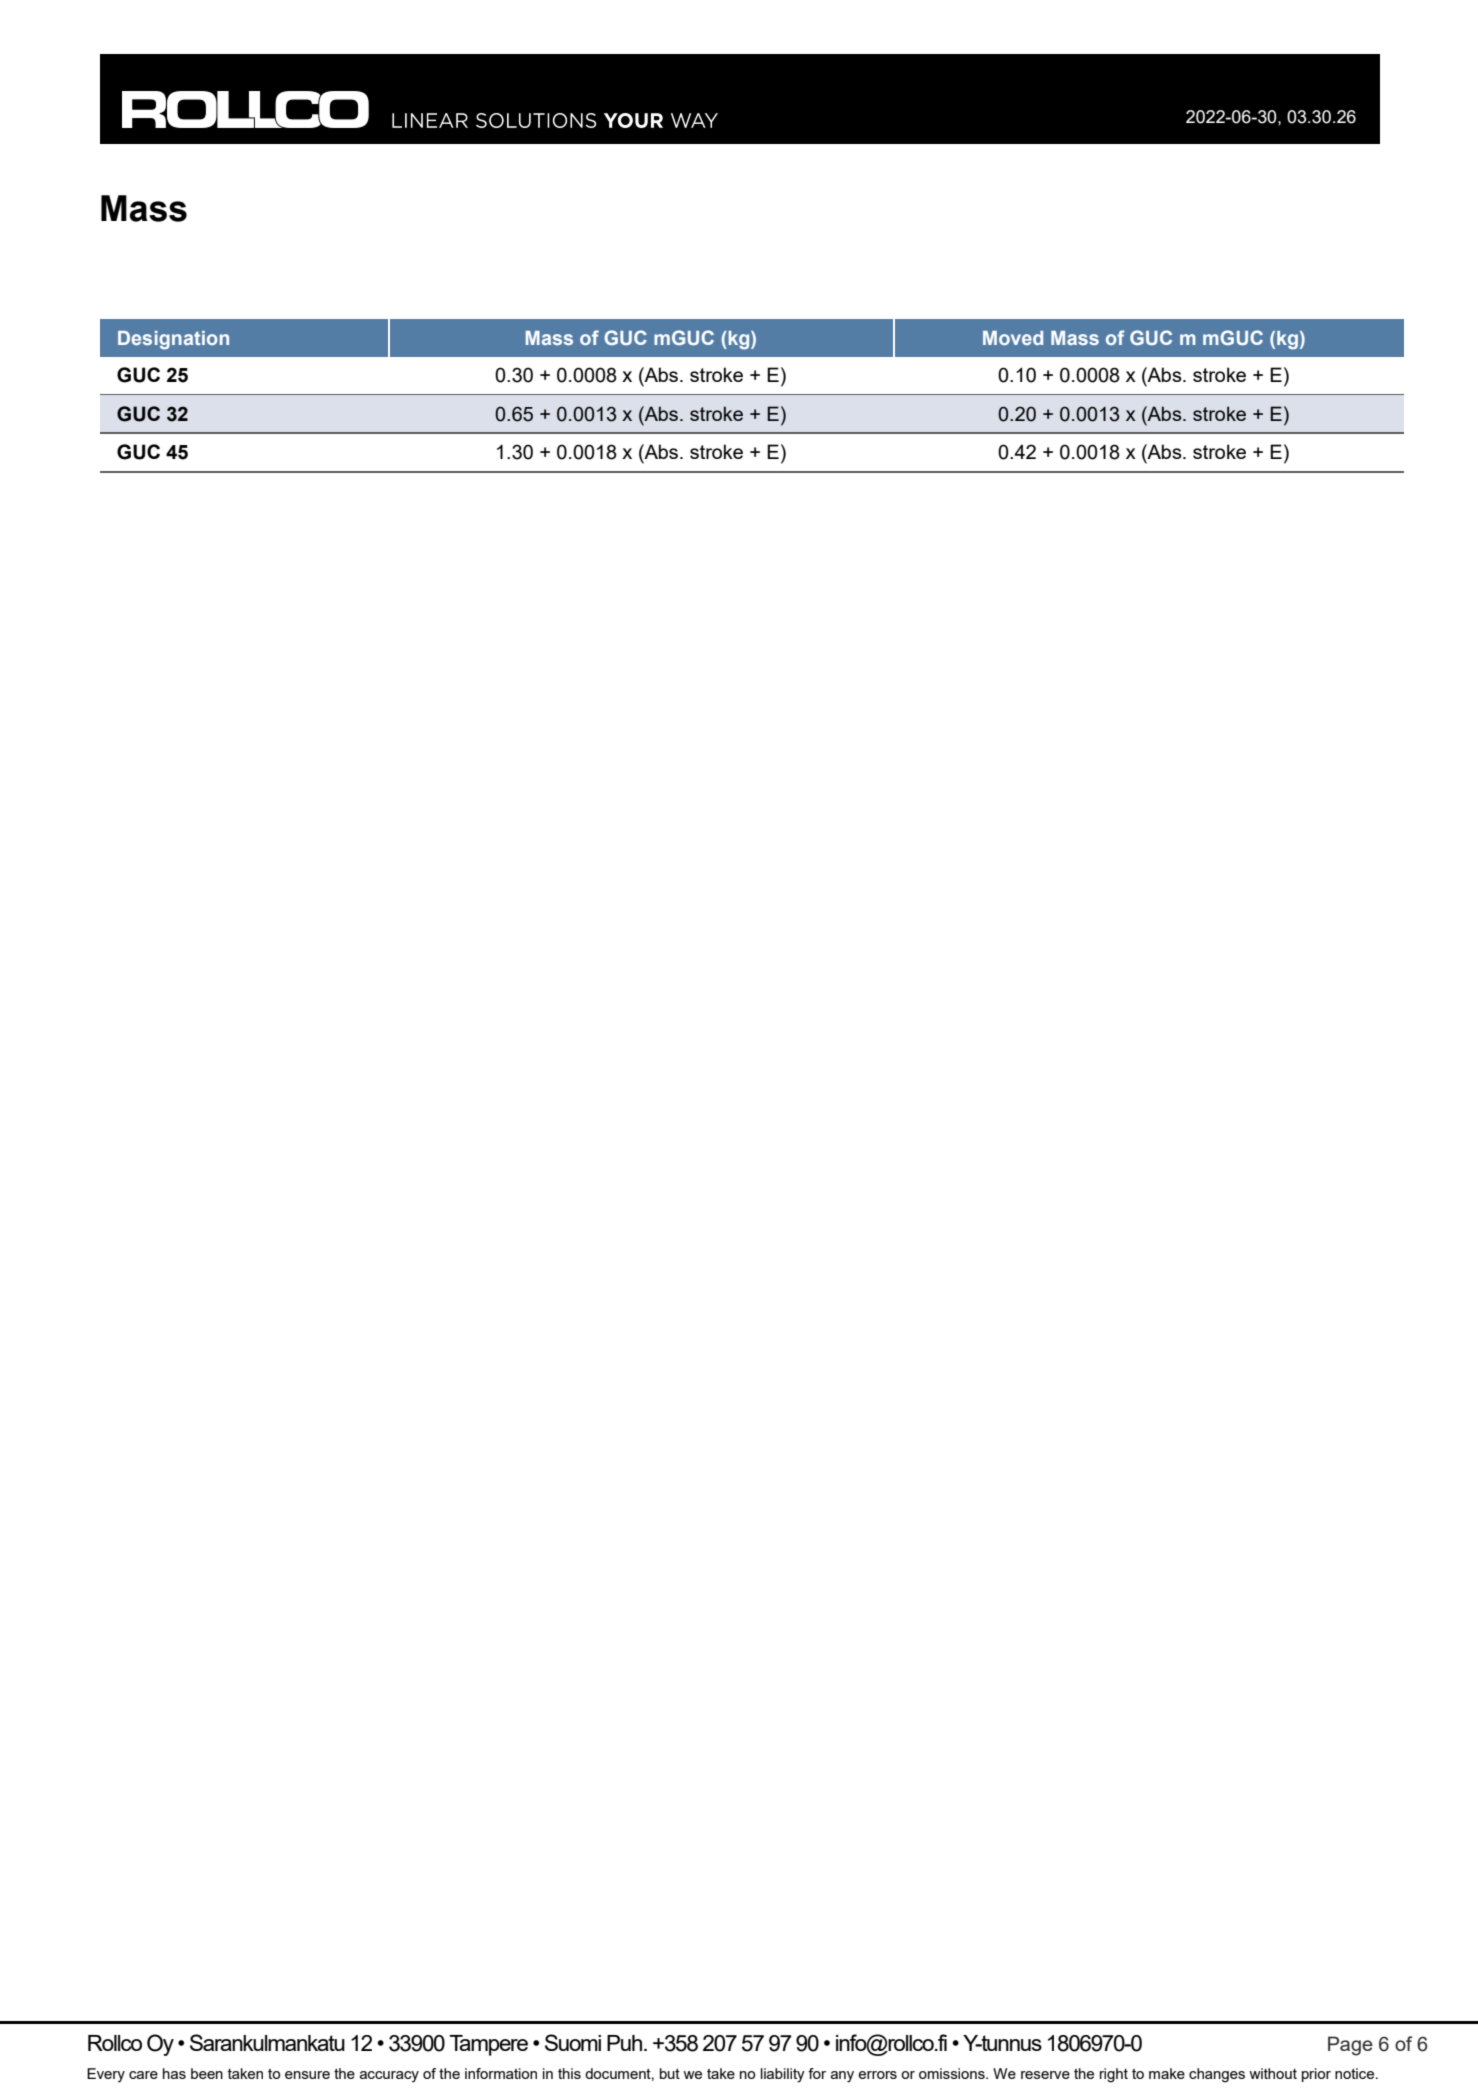 This screenshot has height=2091, width=1478. Describe the element at coordinates (173, 340) in the screenshot. I see `Designation` at that location.
